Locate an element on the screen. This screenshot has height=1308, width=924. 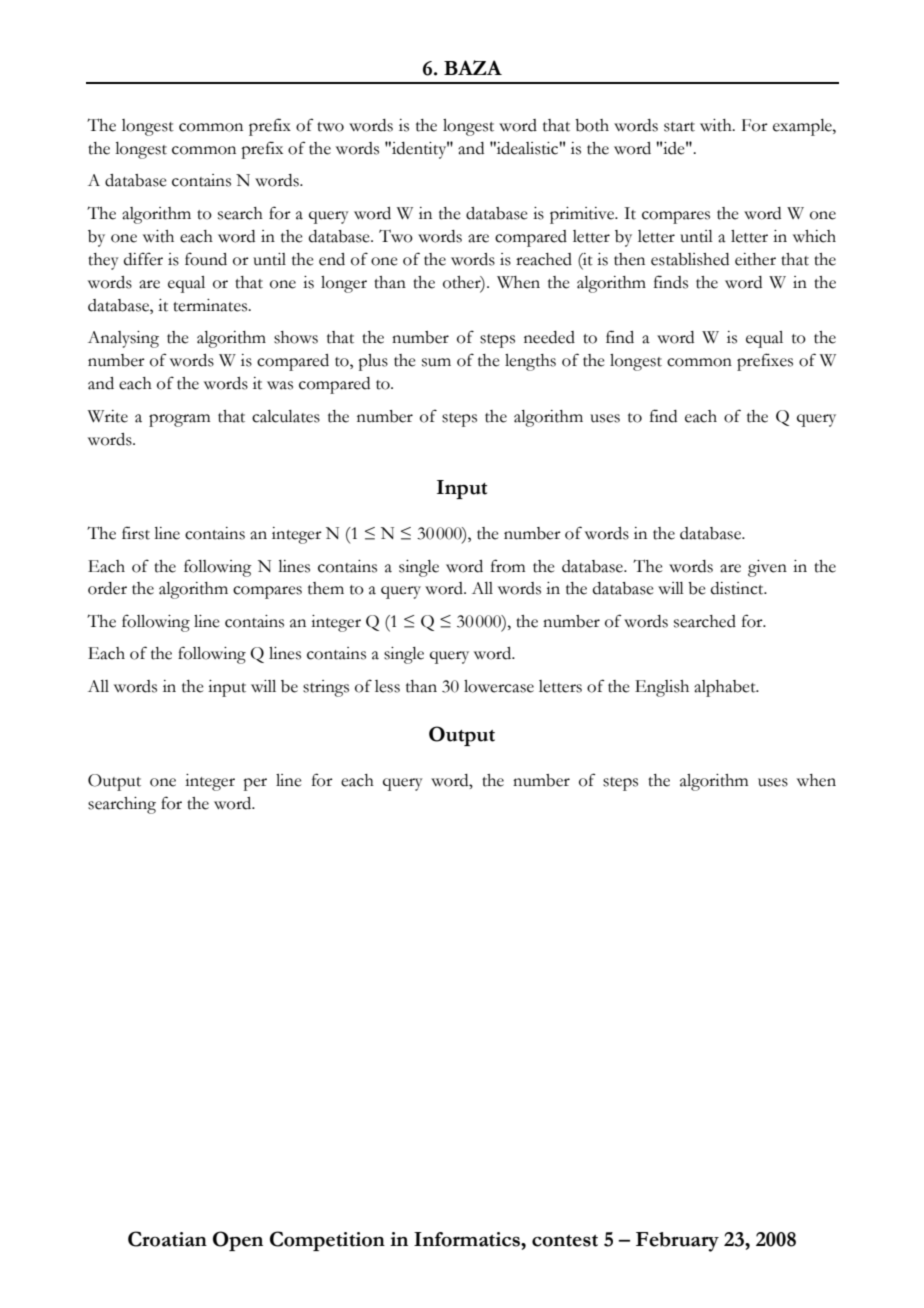
given is located at coordinates (767, 568).
